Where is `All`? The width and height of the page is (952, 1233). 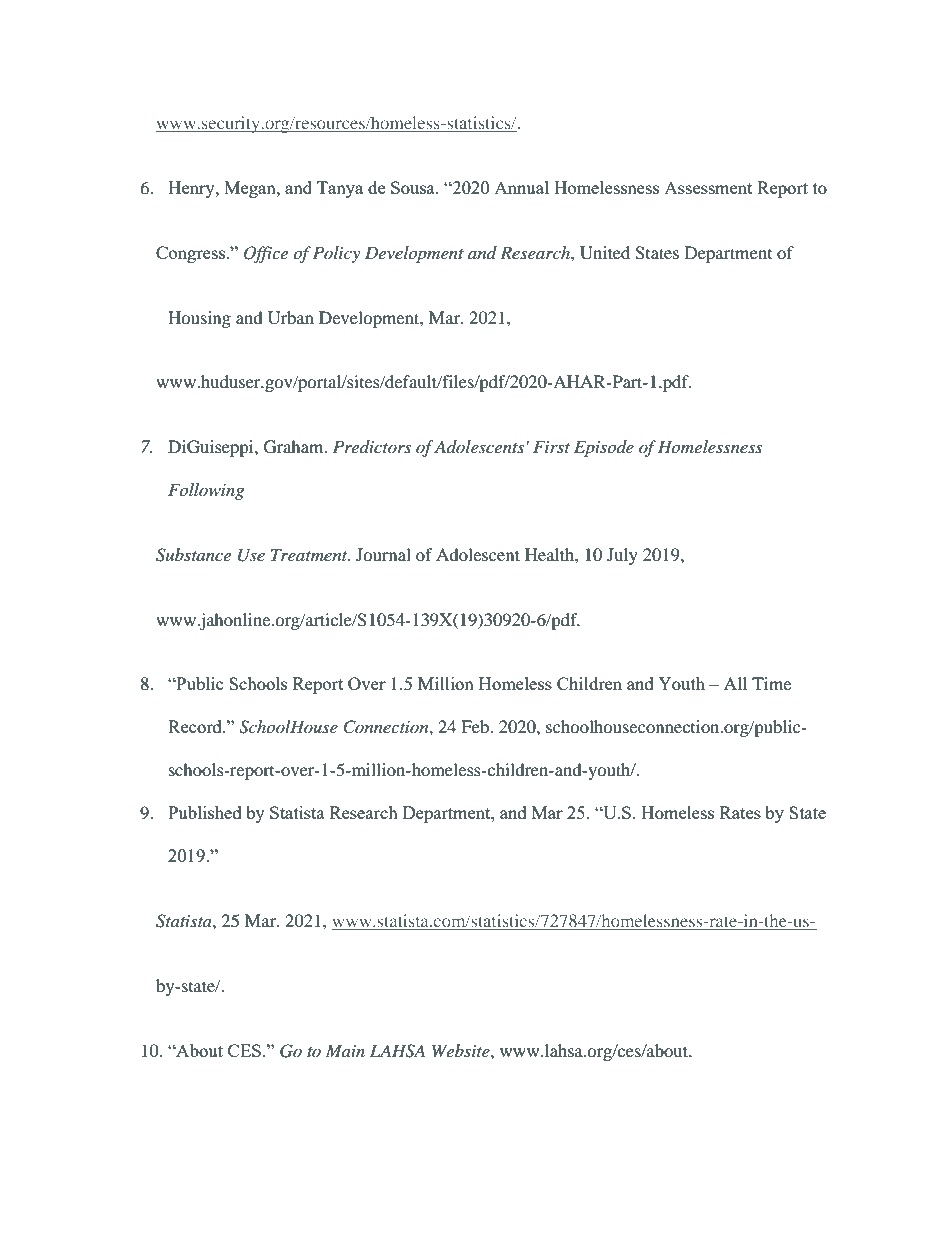 All is located at coordinates (735, 683).
